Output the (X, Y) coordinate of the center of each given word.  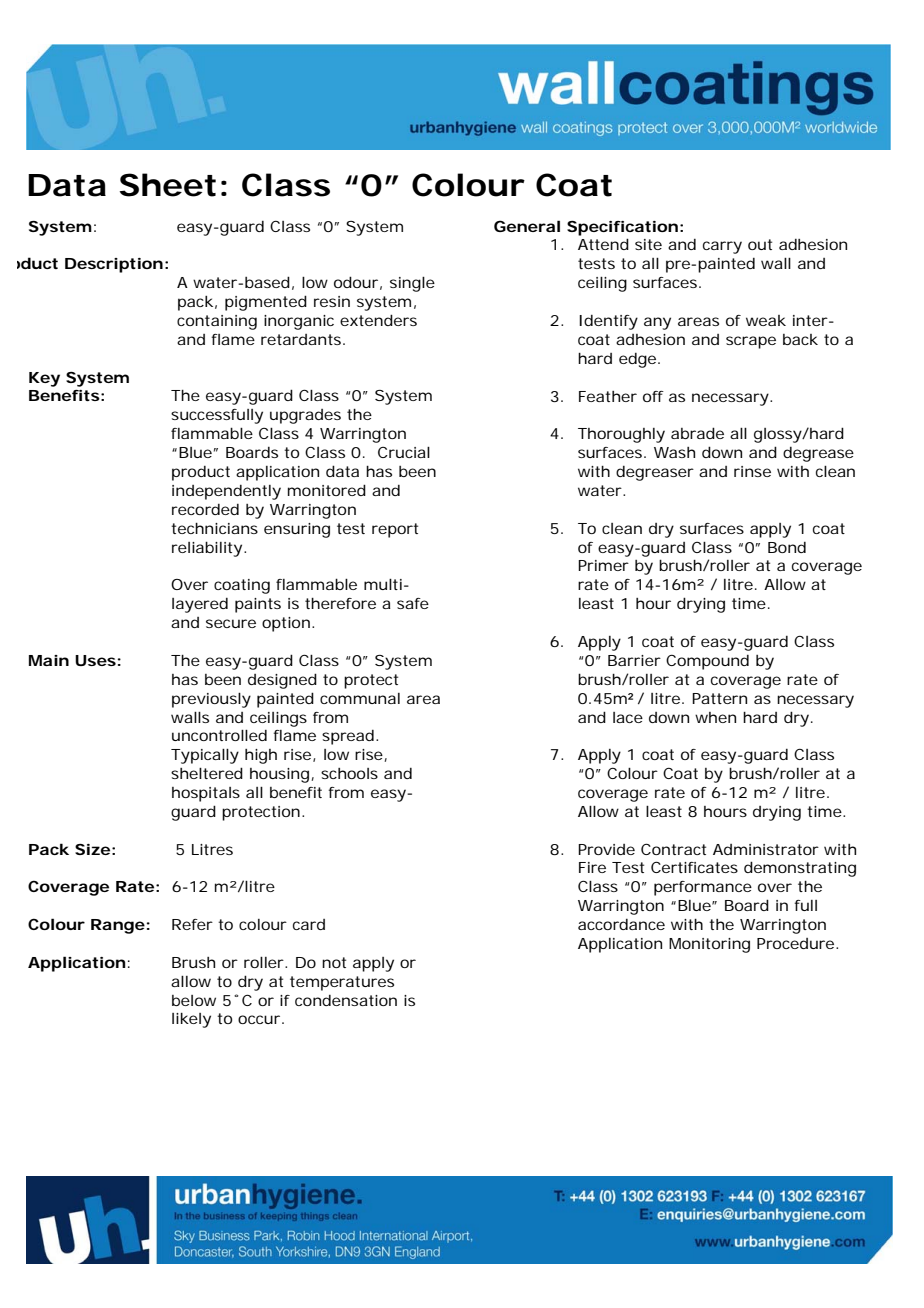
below (194, 1000)
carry (722, 247)
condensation (346, 1000)
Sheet (167, 185)
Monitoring (709, 945)
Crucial (404, 452)
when (715, 717)
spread (348, 737)
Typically (205, 756)
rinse (752, 471)
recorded (205, 509)
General (527, 226)
